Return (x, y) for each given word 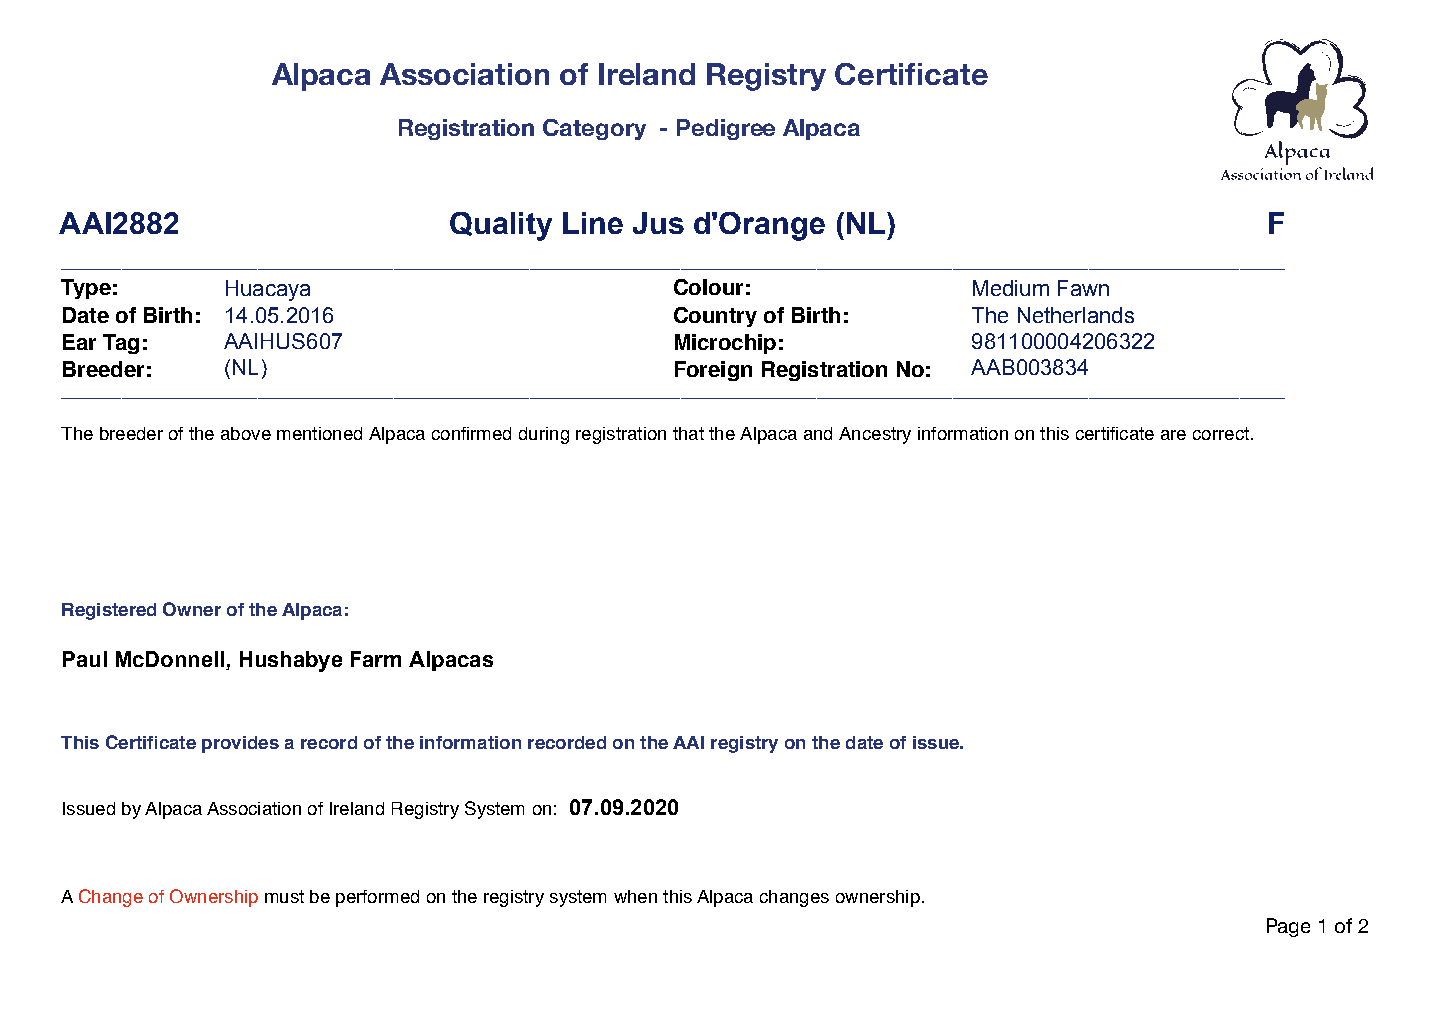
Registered (109, 611)
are (1173, 435)
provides (240, 744)
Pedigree (726, 129)
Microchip (725, 344)
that (688, 433)
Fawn (1083, 288)
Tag (121, 344)
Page (1288, 927)
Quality (501, 226)
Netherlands (1076, 315)
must (284, 896)
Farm (376, 659)
